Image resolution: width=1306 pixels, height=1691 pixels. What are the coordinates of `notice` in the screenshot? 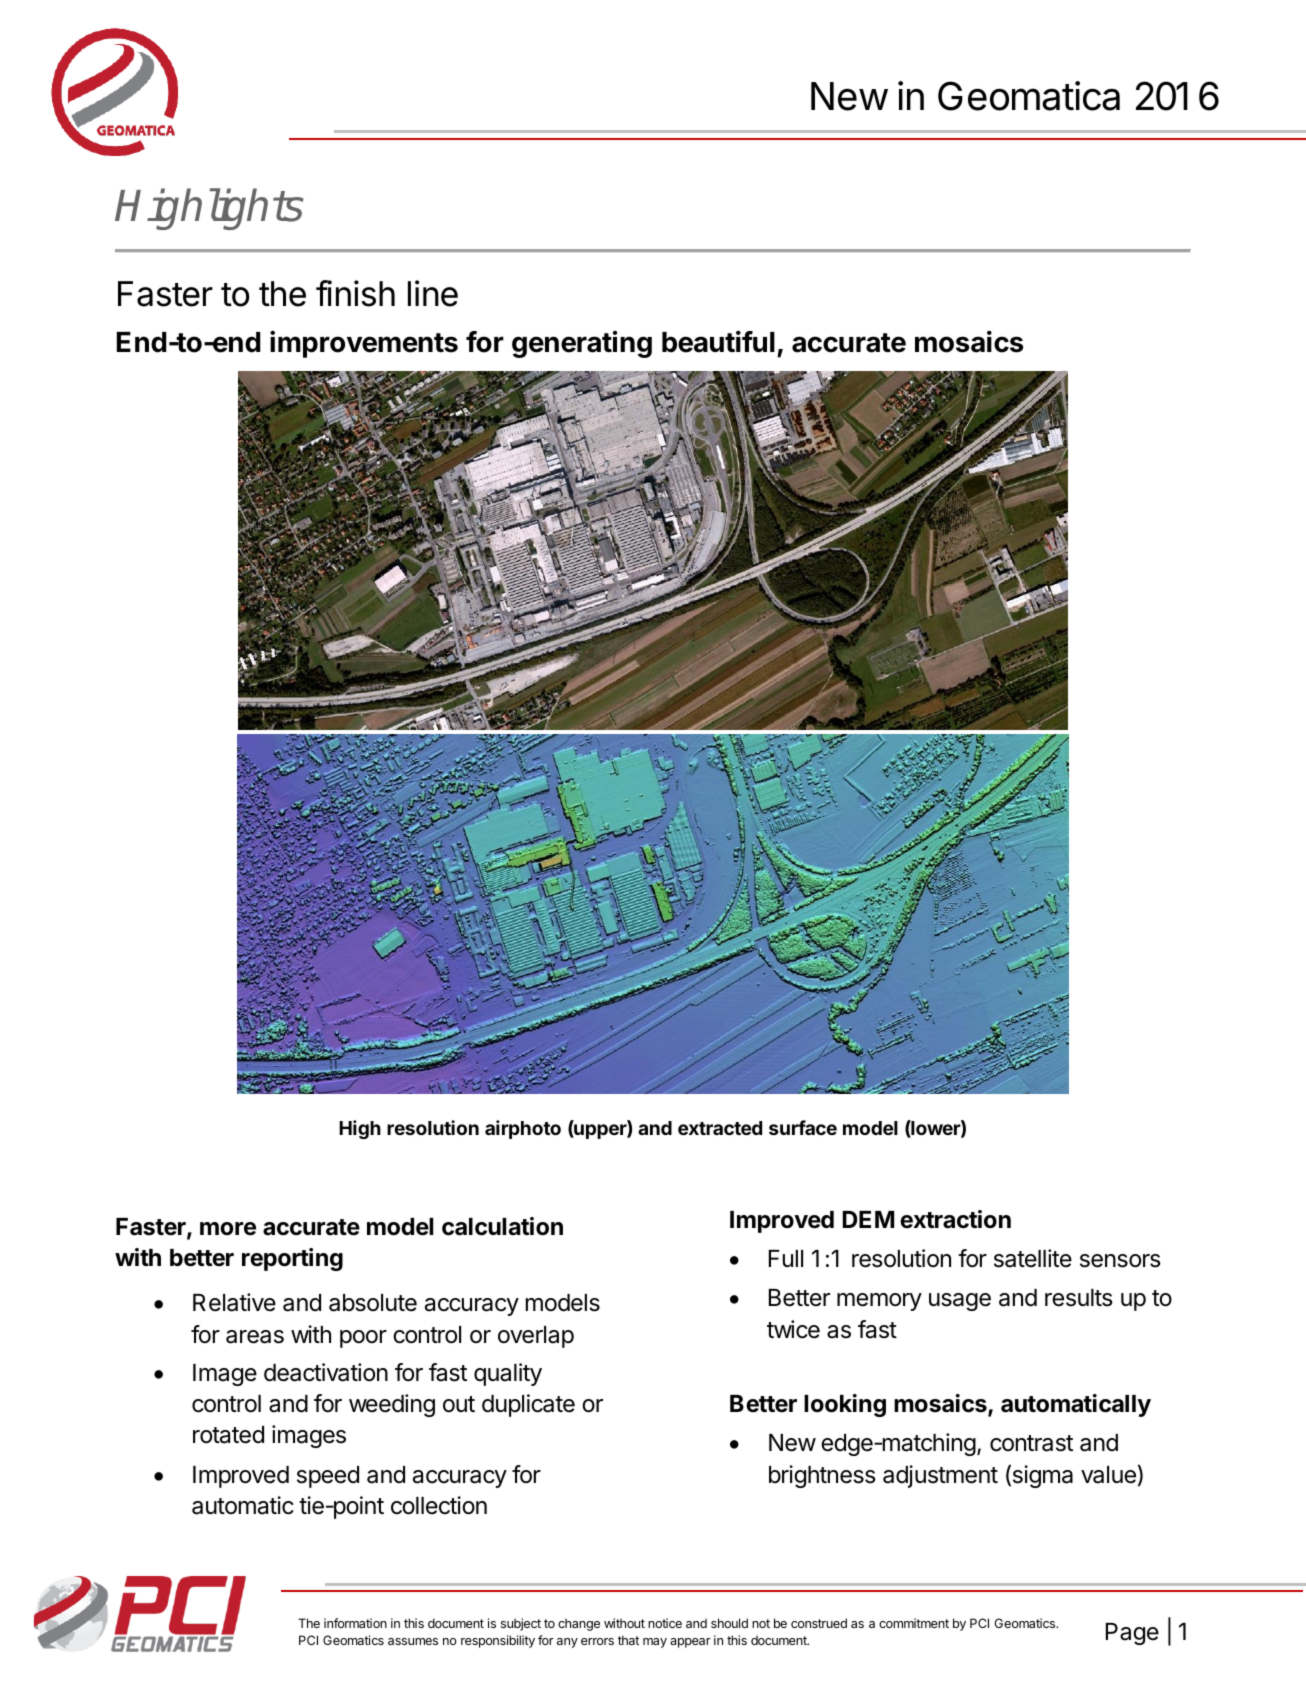 It's located at (665, 1623).
